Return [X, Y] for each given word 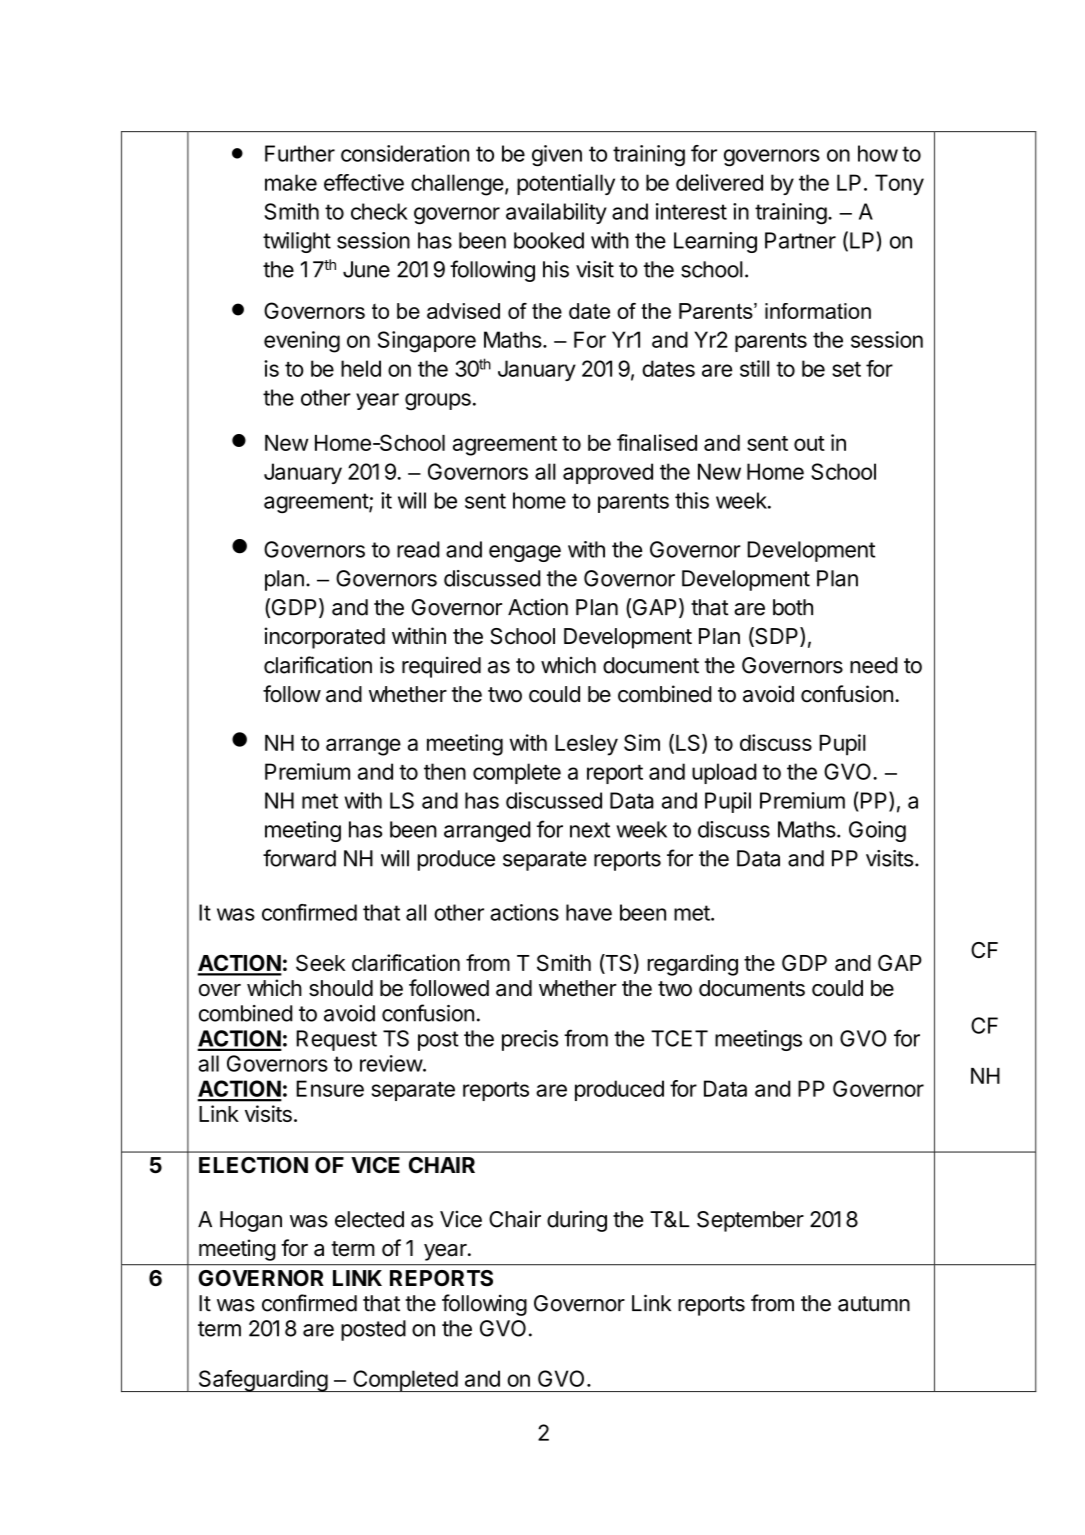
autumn [874, 1304]
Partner [800, 240]
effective [364, 182]
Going [877, 831]
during [577, 1221]
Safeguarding [262, 1381]
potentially [566, 184]
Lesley [586, 745]
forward [299, 858]
